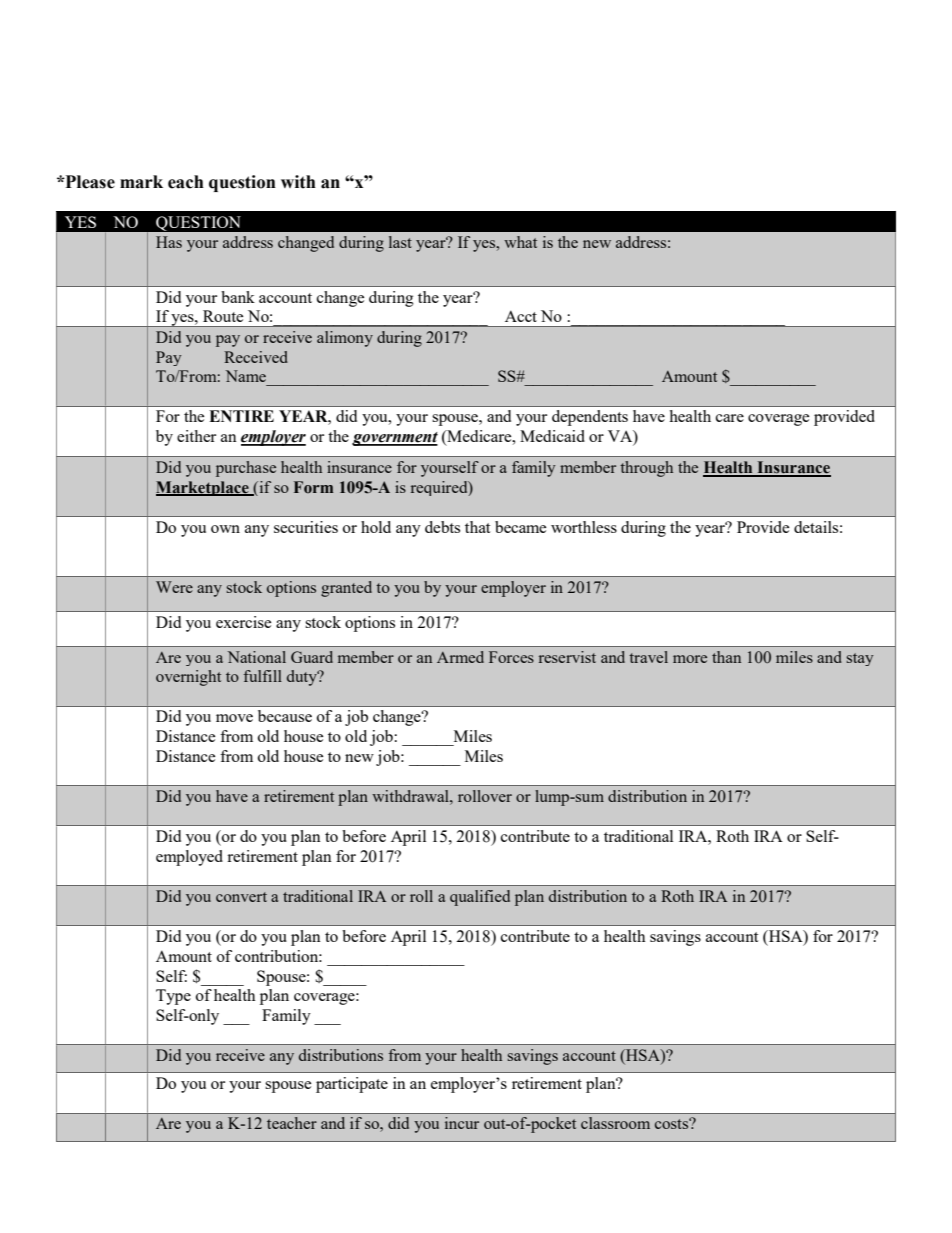 This document has width=952, height=1233. I want to click on reservist, so click(567, 657).
